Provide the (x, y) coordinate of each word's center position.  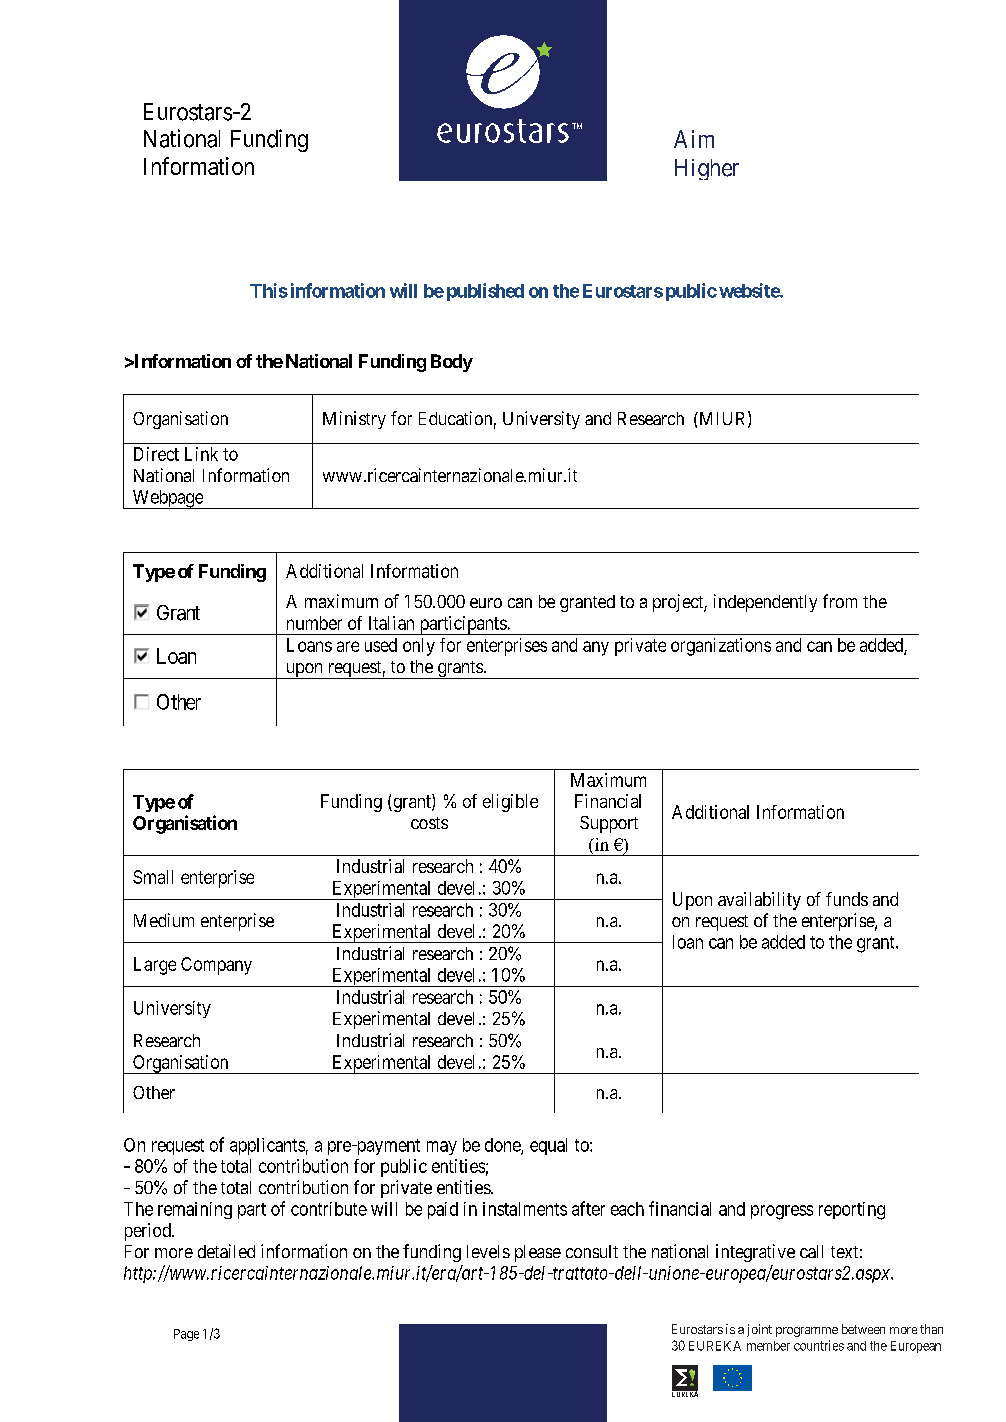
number (314, 623)
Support (609, 824)
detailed (226, 1251)
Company (216, 966)
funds (847, 899)
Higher (707, 169)
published (485, 292)
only (419, 647)
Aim (694, 139)
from (840, 601)
